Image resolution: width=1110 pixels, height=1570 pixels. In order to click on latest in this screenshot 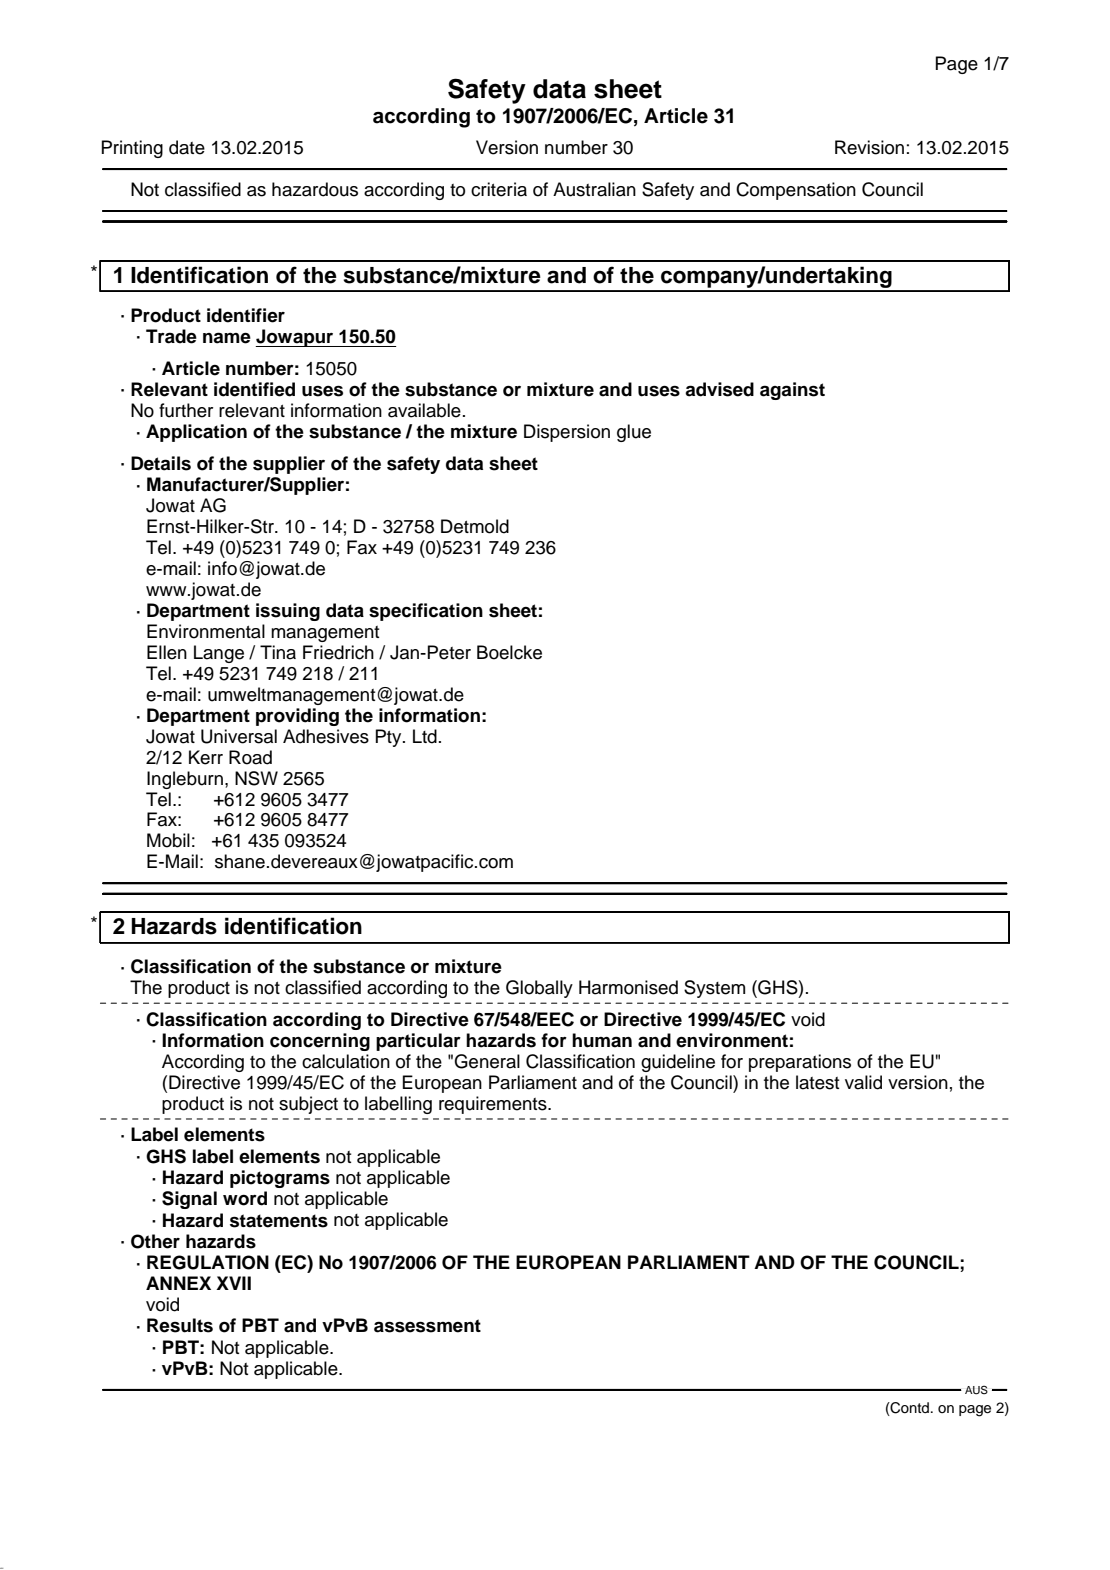, I will do `click(817, 1082)`.
